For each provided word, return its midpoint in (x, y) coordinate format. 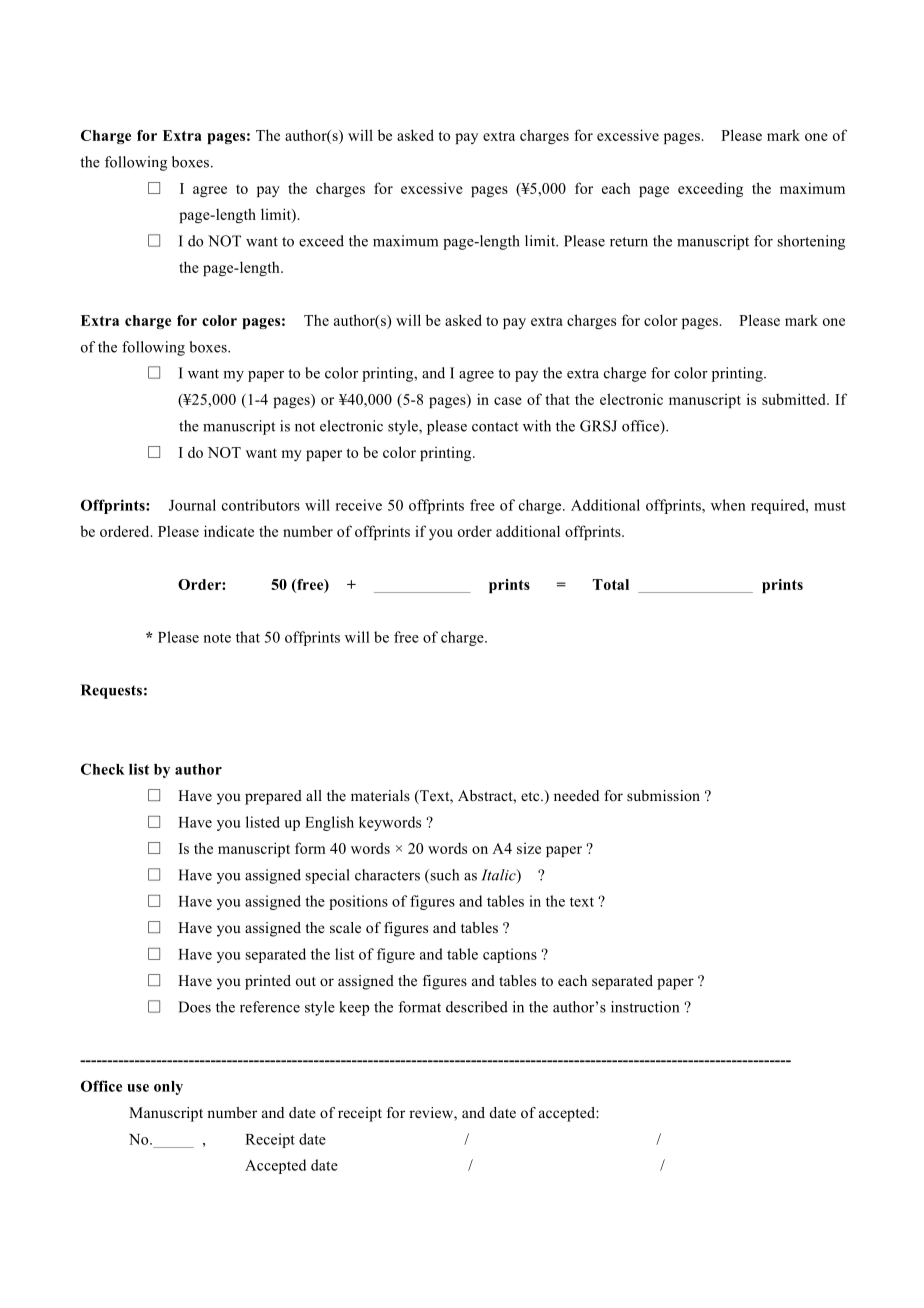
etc (531, 796)
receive (359, 505)
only (168, 1088)
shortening (811, 242)
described (477, 1007)
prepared (273, 797)
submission (663, 795)
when (728, 505)
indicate (229, 531)
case (508, 401)
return (629, 242)
